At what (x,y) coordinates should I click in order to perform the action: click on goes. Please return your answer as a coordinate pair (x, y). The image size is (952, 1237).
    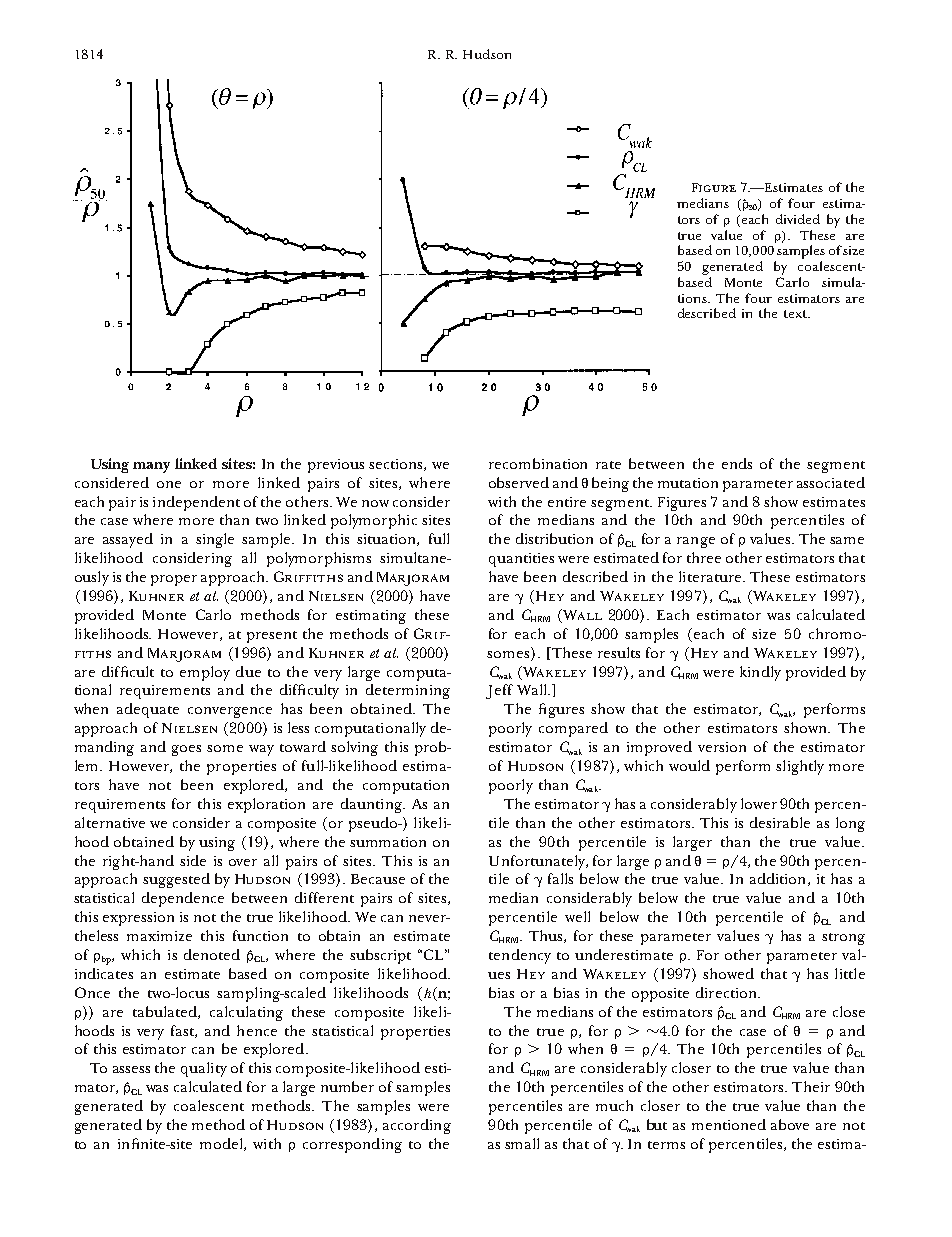
    Looking at the image, I should click on (186, 750).
